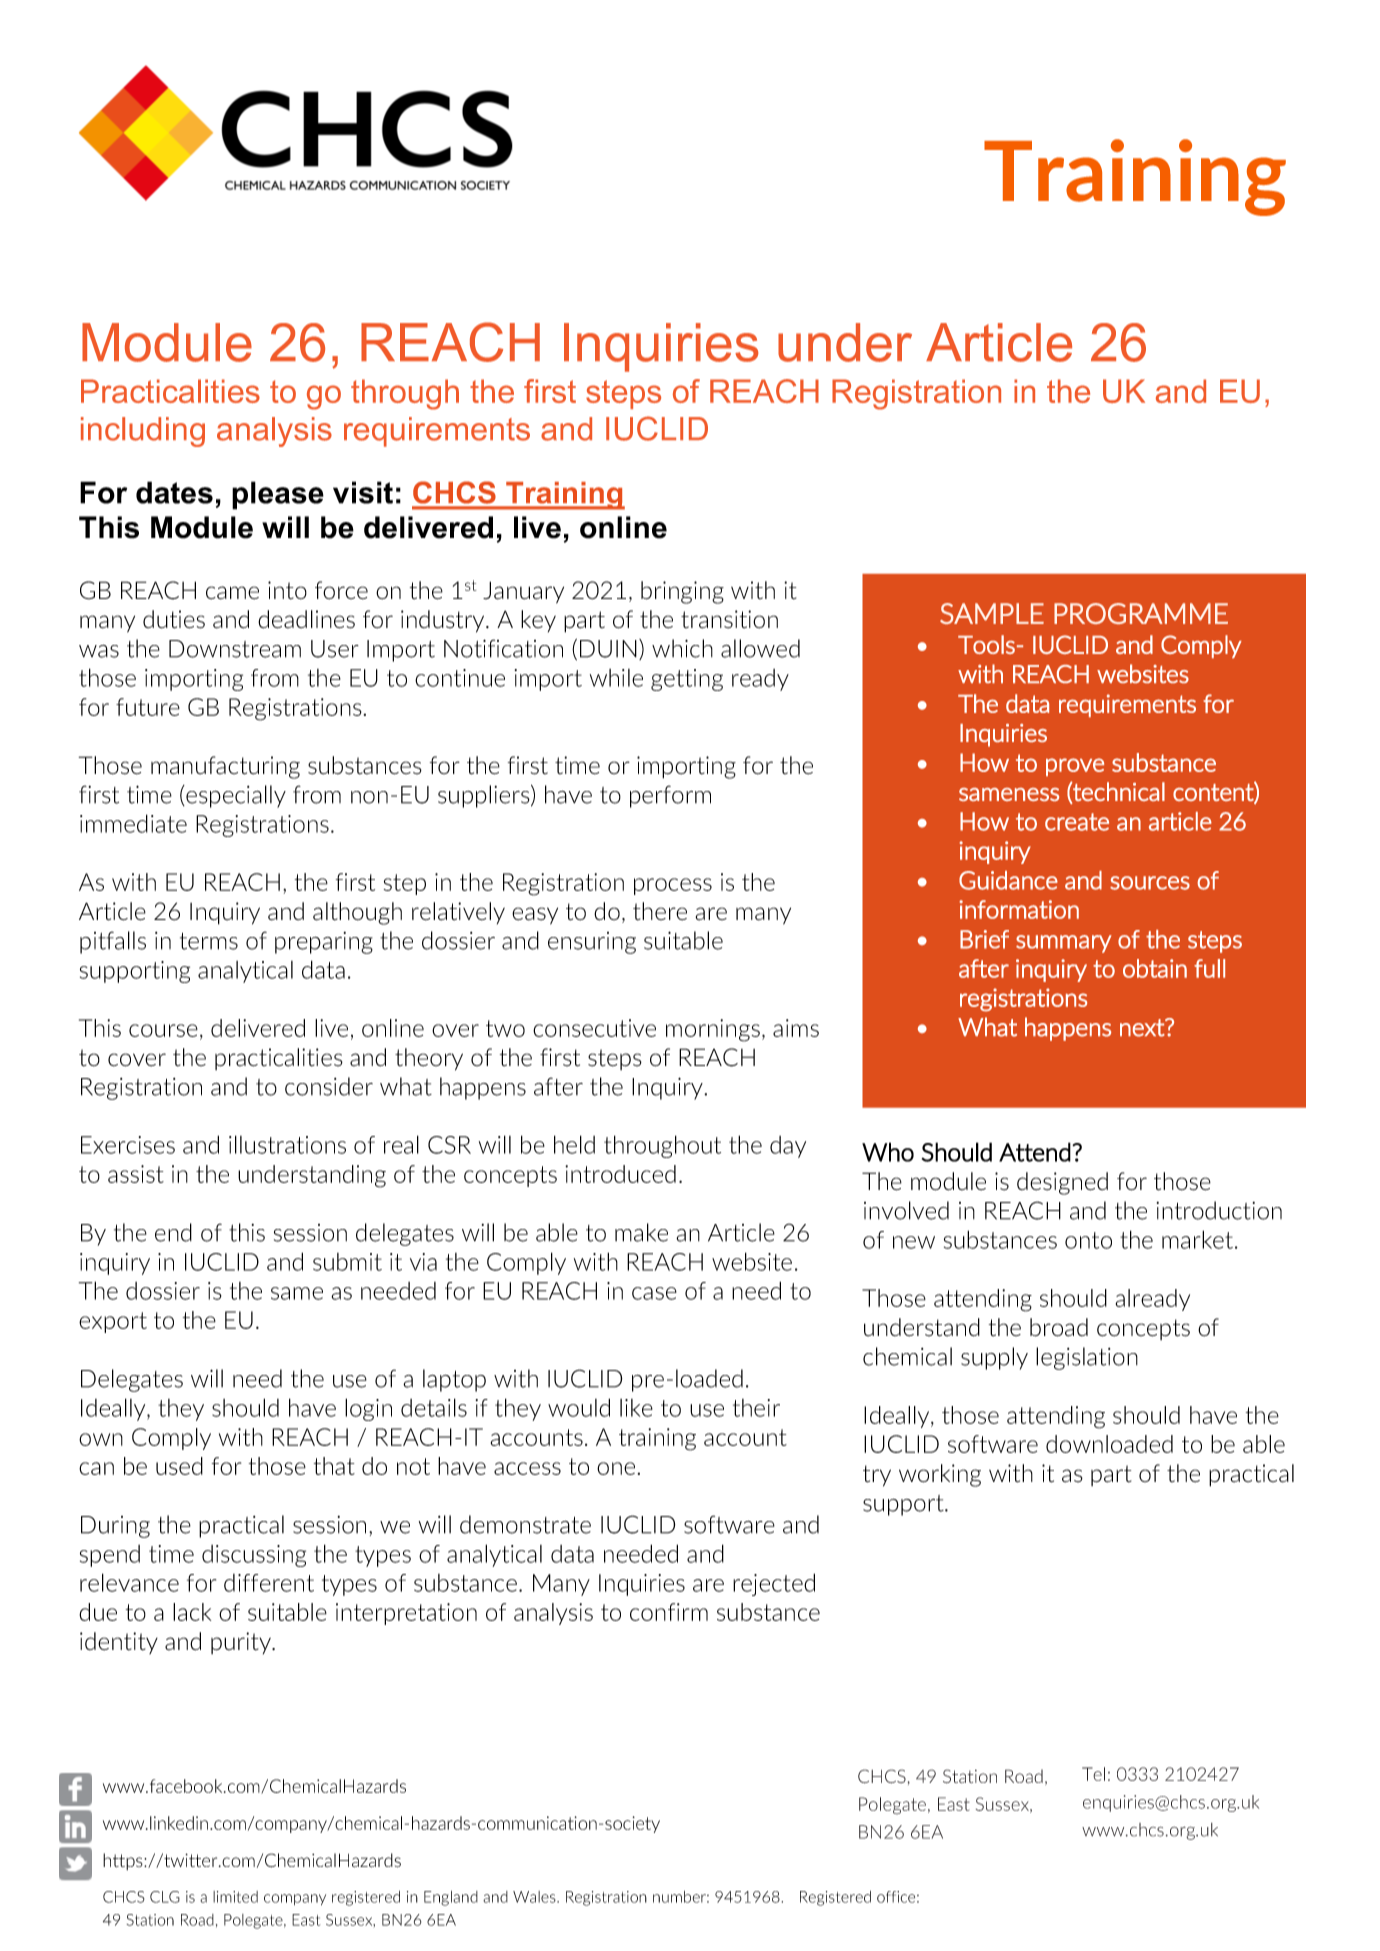  What do you see at coordinates (209, 941) in the page?
I see `terms` at bounding box center [209, 941].
